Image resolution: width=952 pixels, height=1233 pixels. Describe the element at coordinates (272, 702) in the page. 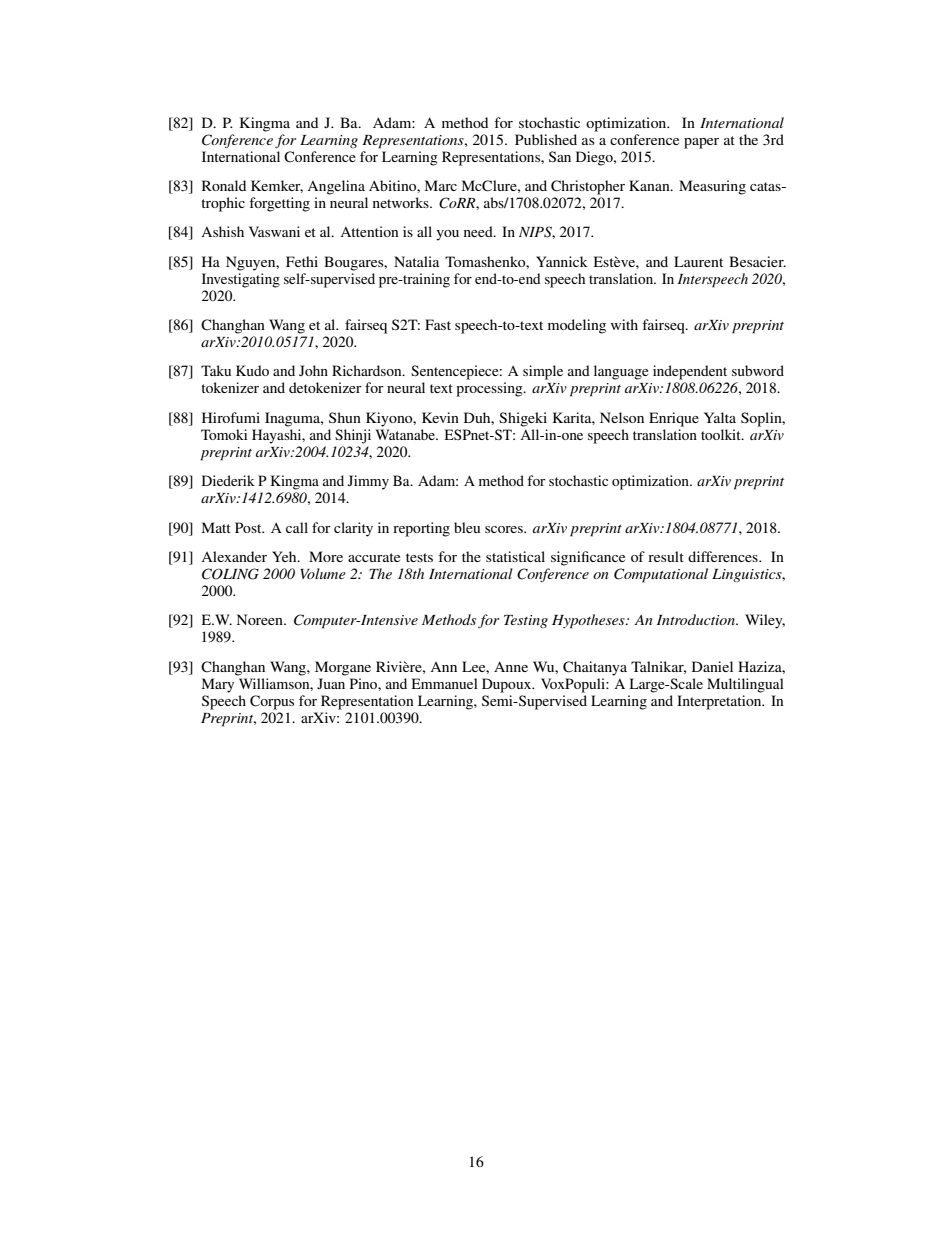

I see `Corpus` at that location.
